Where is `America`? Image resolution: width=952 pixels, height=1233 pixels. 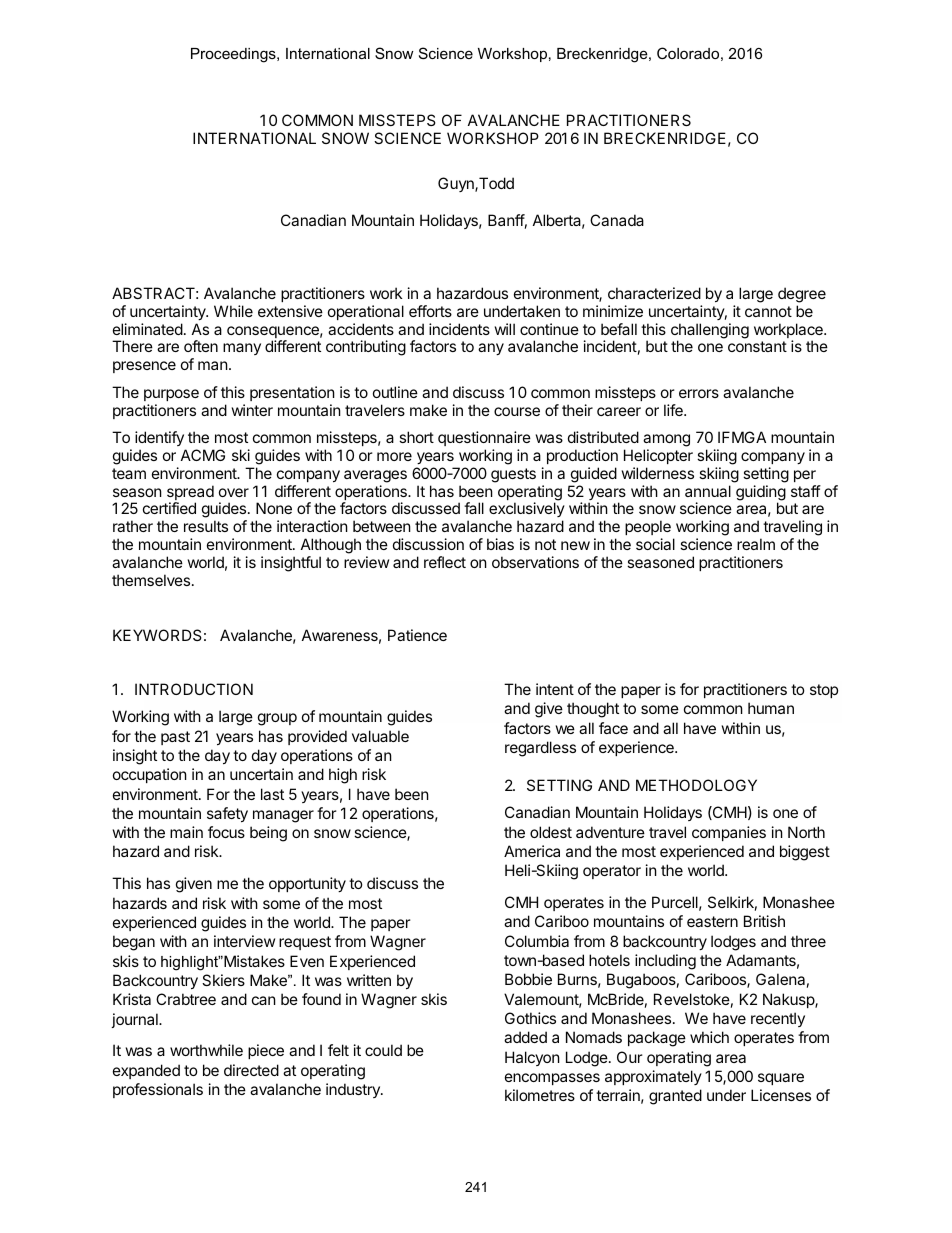
America is located at coordinates (532, 851).
